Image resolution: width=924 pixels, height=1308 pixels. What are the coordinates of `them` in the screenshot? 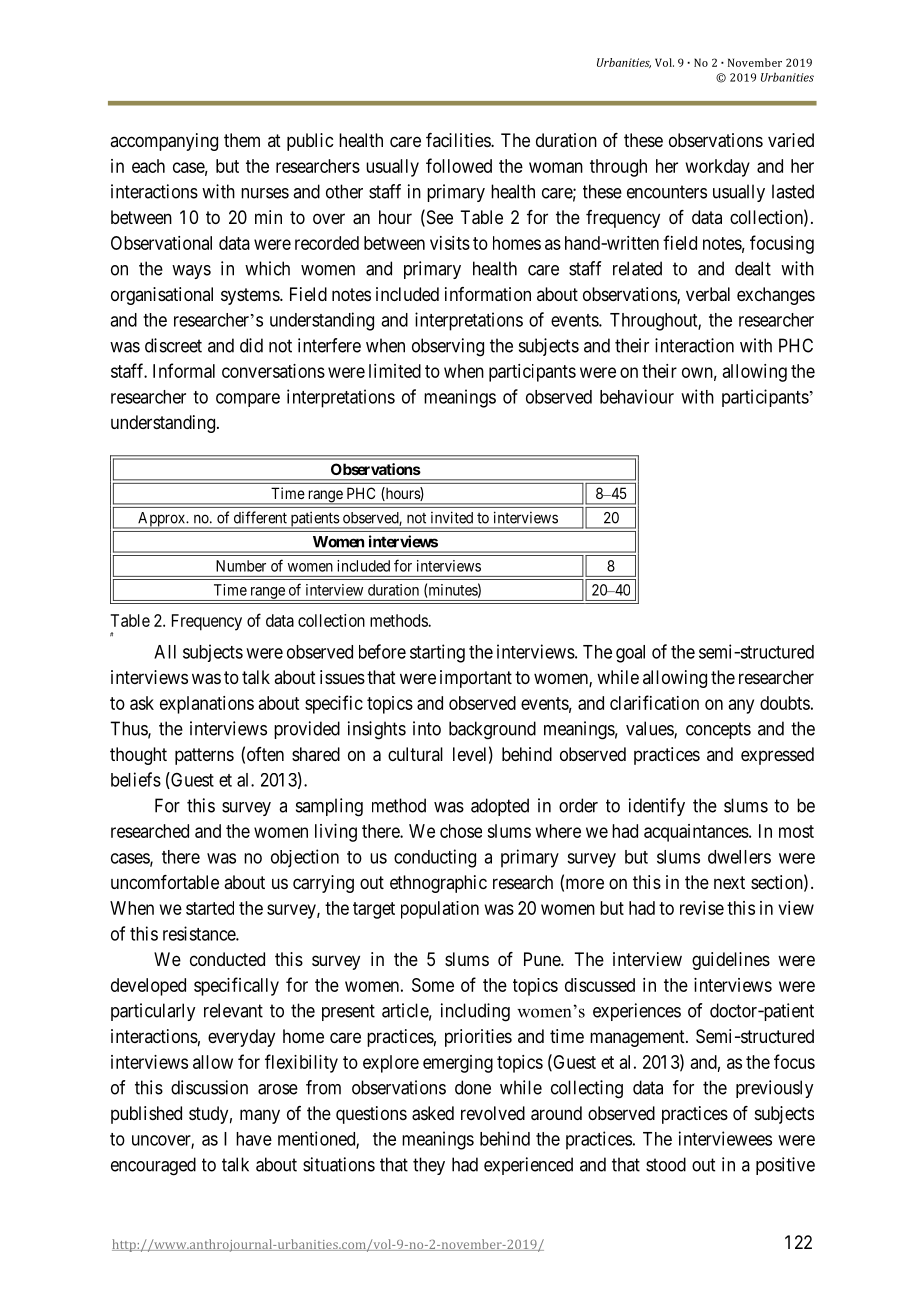 It's located at (242, 140).
